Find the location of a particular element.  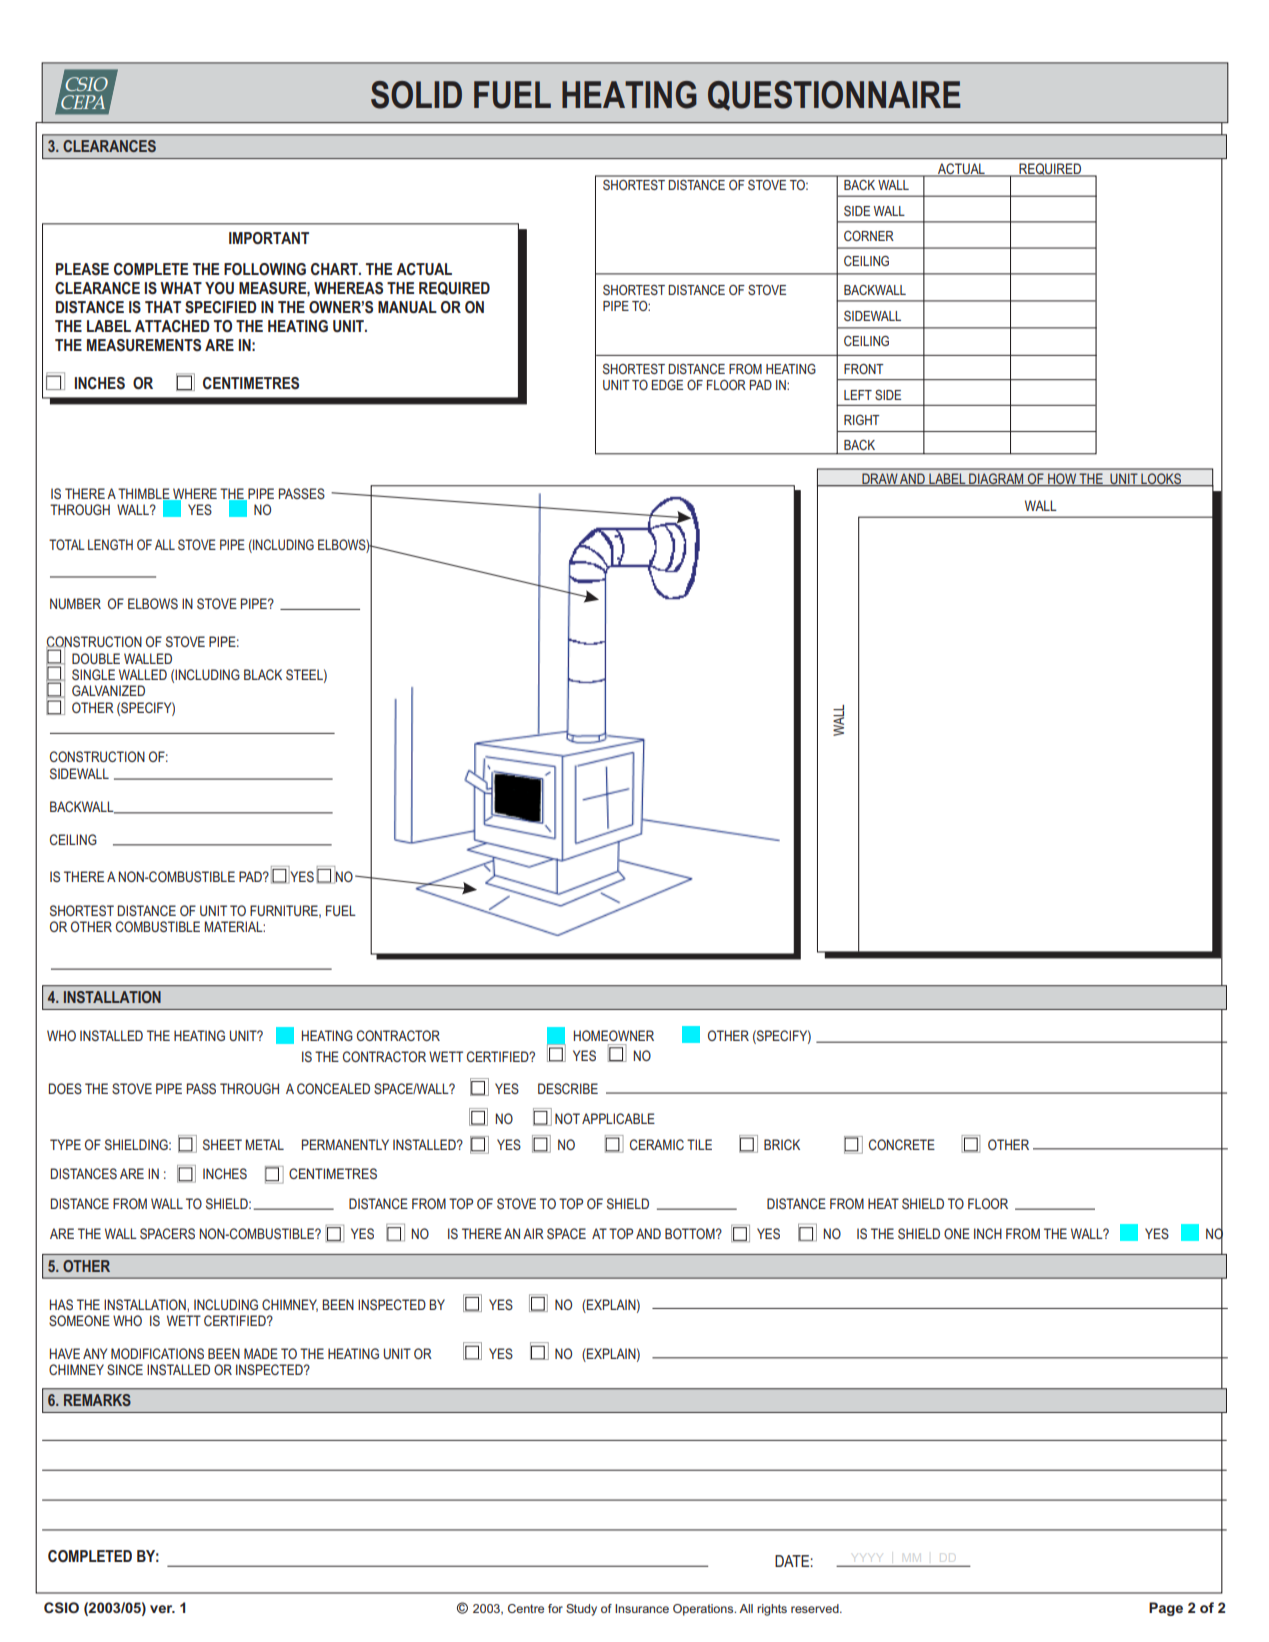

QUESTIONNAIRE is located at coordinates (834, 96).
